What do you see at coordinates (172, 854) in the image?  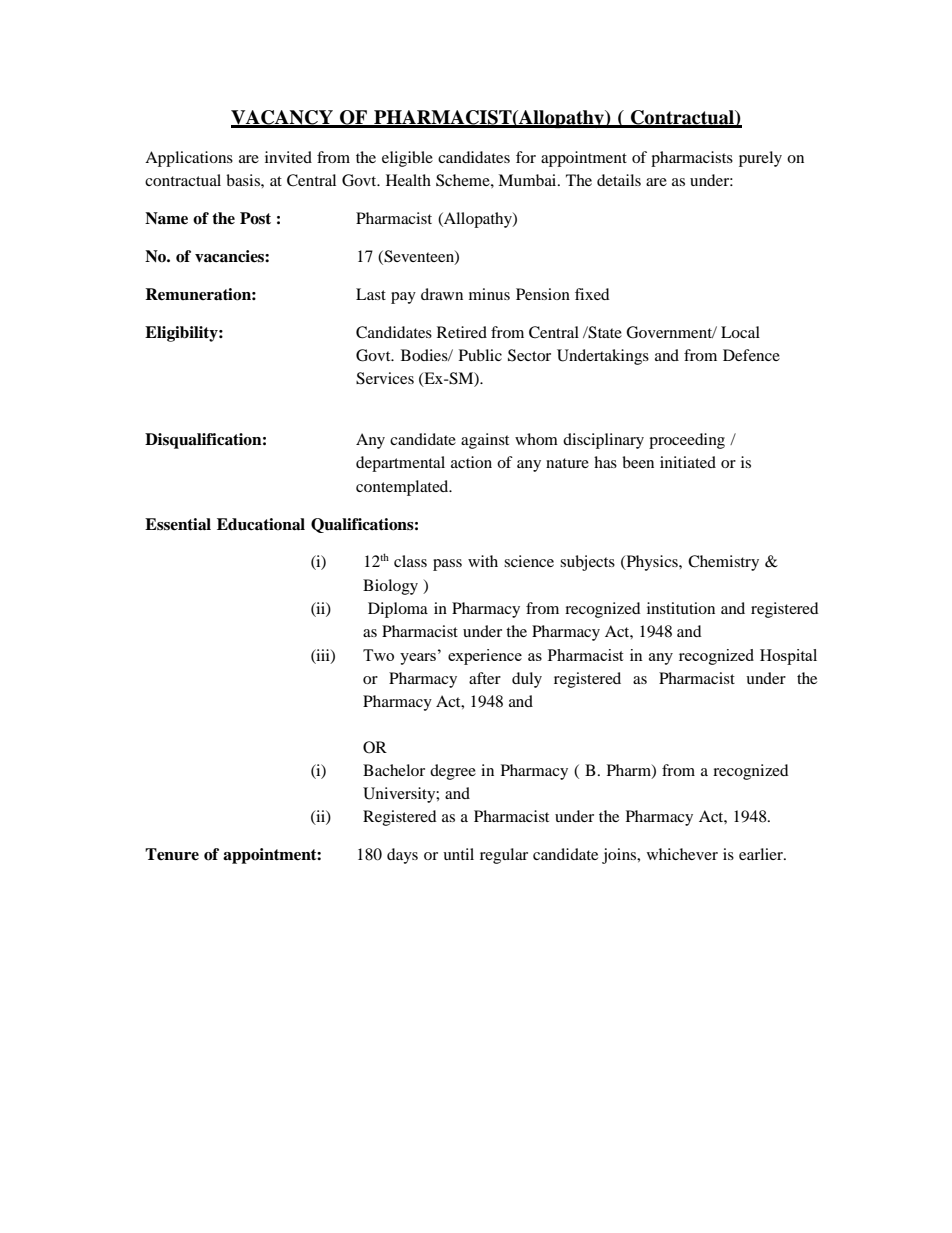 I see `Tenure` at bounding box center [172, 854].
